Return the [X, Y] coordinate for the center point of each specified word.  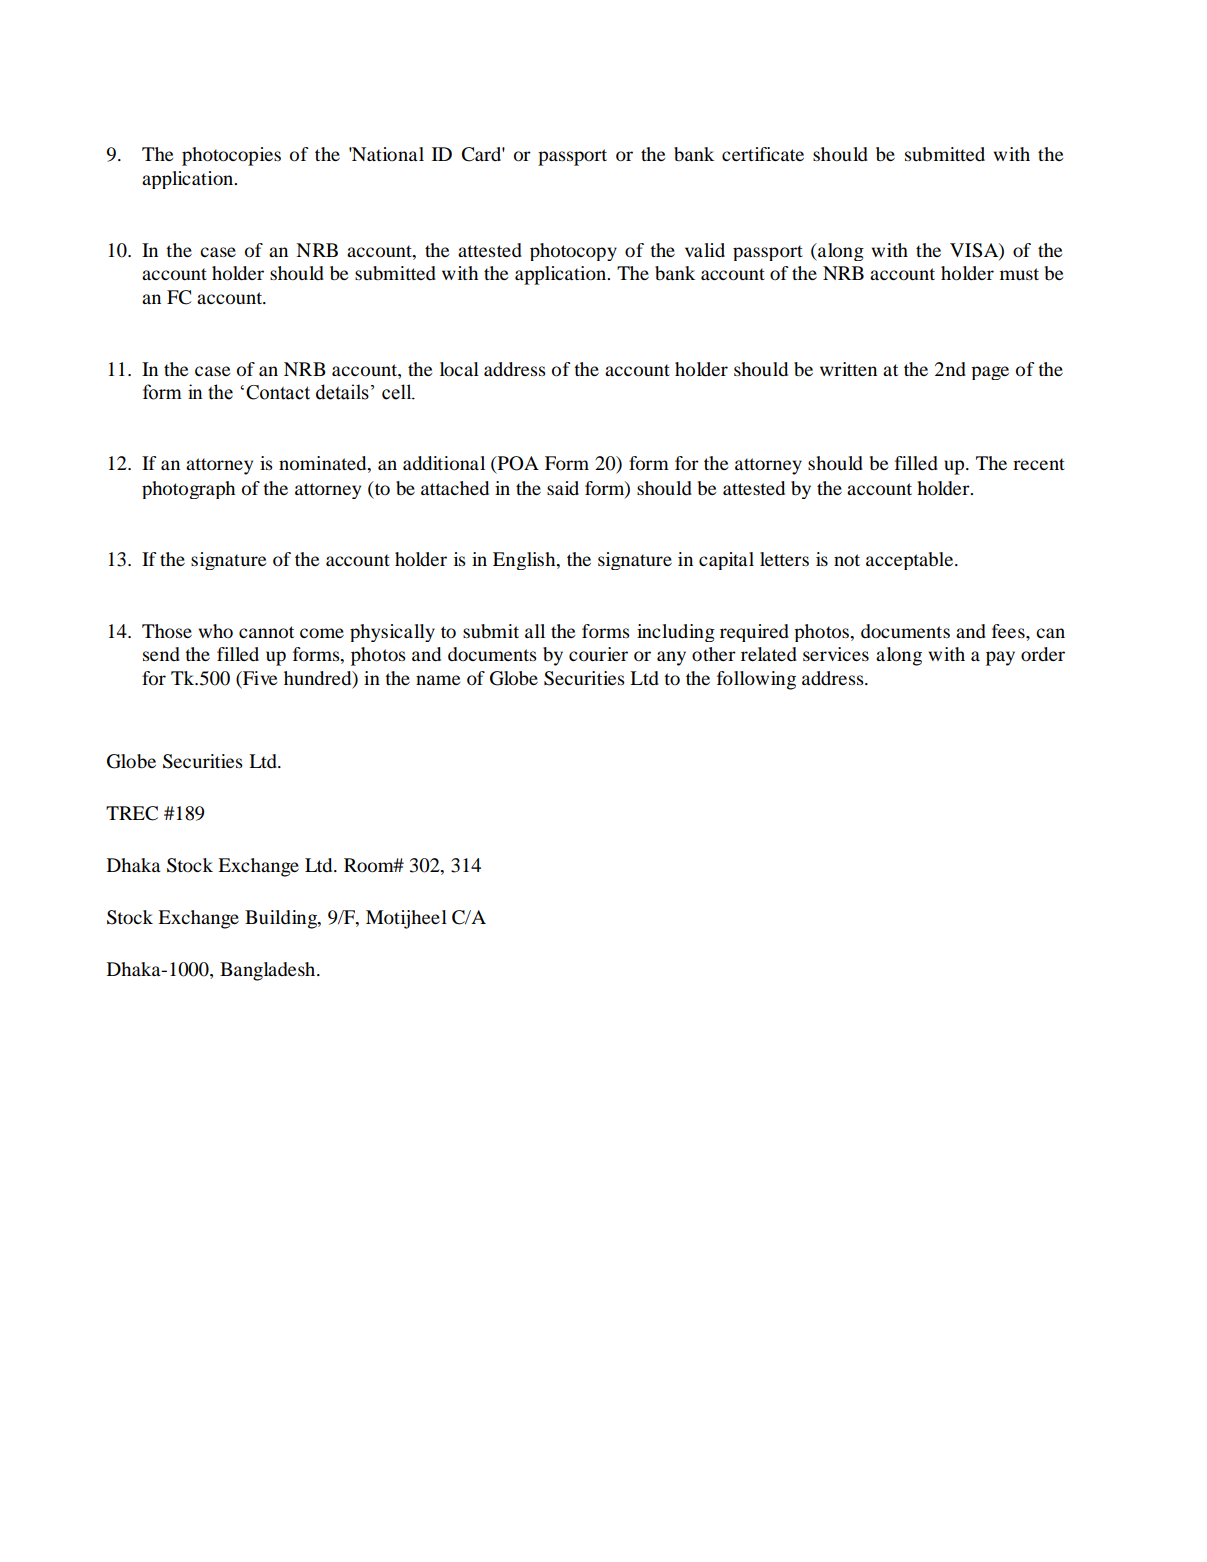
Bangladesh [269, 971]
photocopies [231, 156]
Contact [278, 392]
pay [1000, 658]
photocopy [573, 252]
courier [598, 654]
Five [259, 679]
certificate [763, 154]
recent [1039, 464]
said [563, 488]
